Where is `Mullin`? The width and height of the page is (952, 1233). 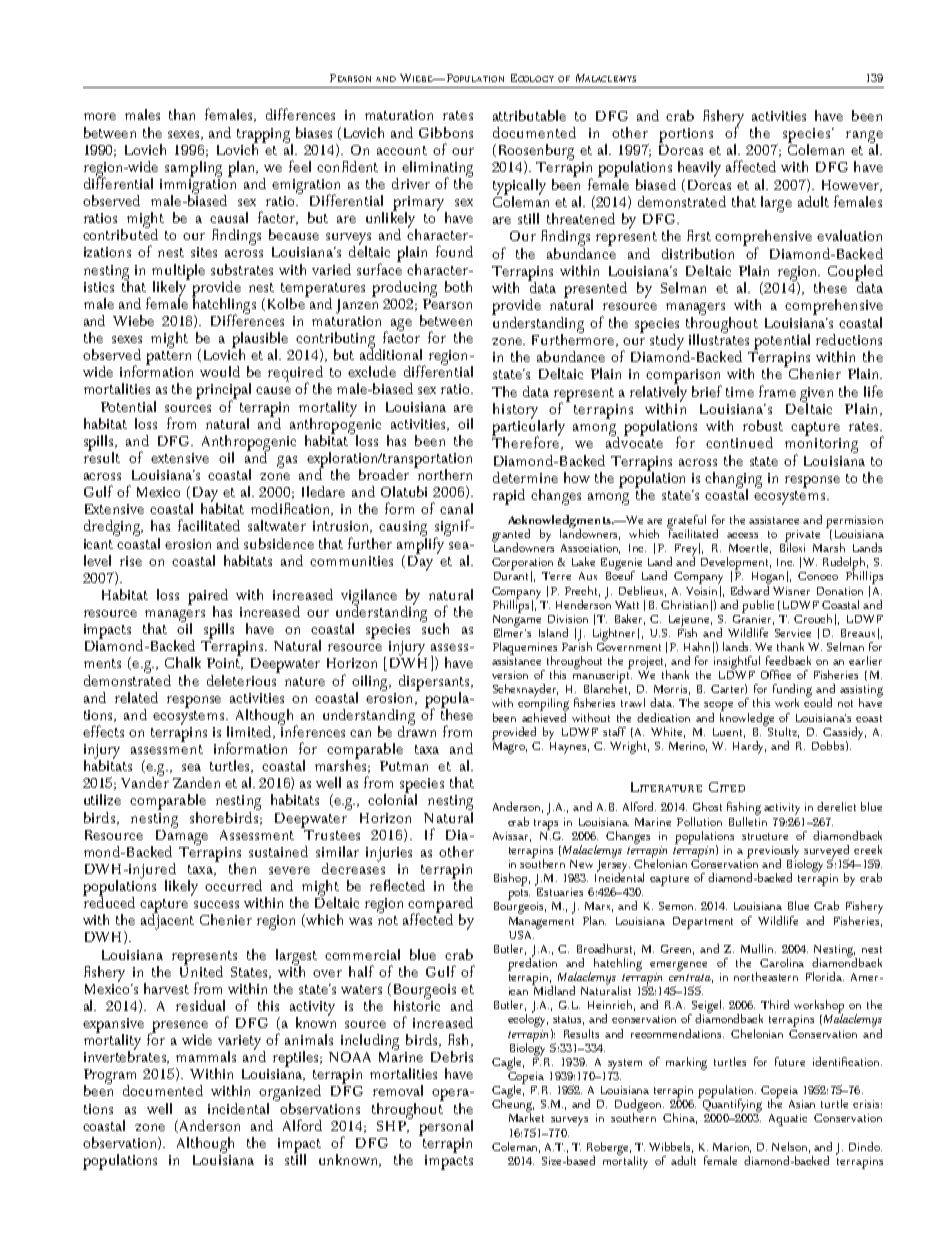 Mullin is located at coordinates (758, 948).
